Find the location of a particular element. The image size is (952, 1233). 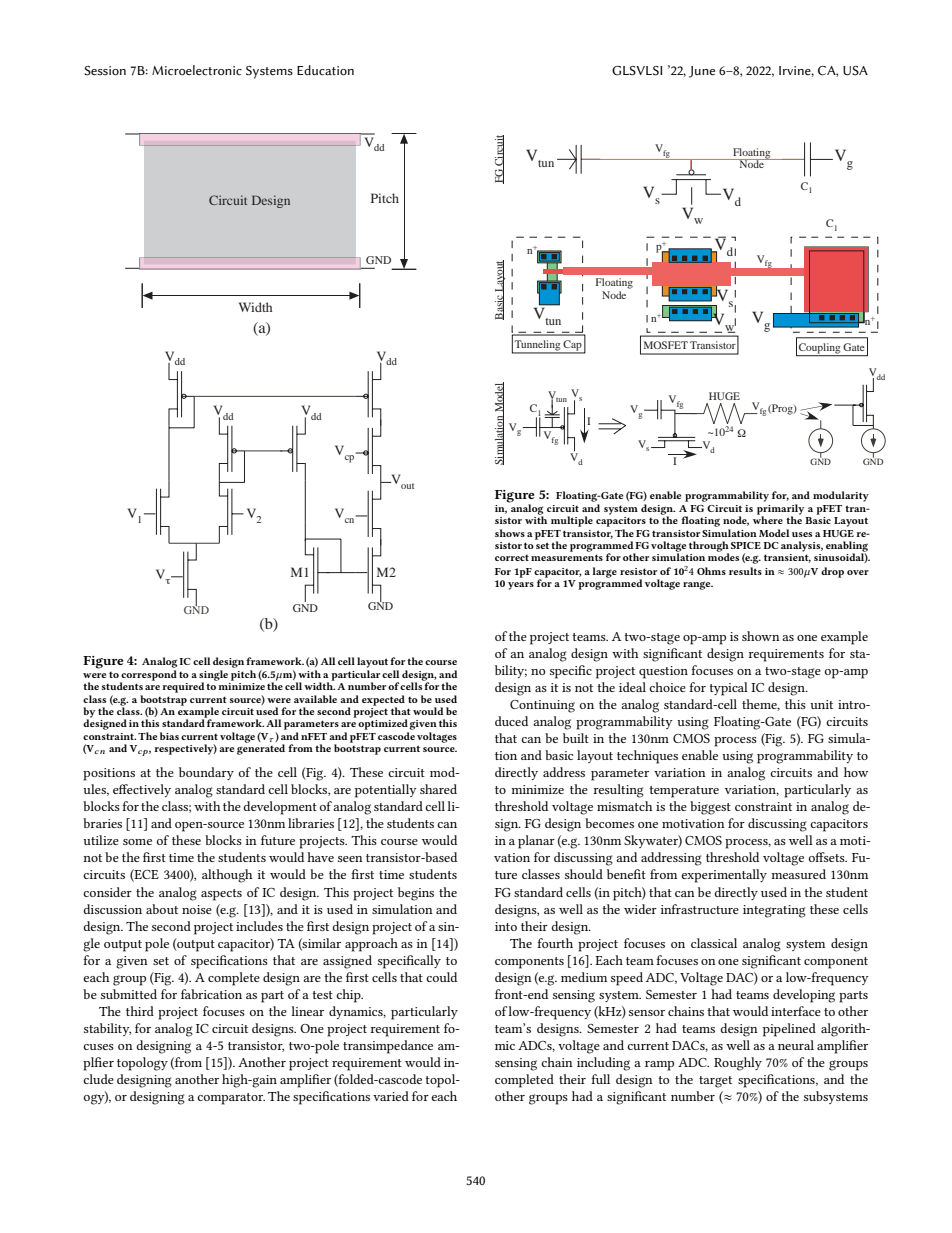

June is located at coordinates (702, 72).
